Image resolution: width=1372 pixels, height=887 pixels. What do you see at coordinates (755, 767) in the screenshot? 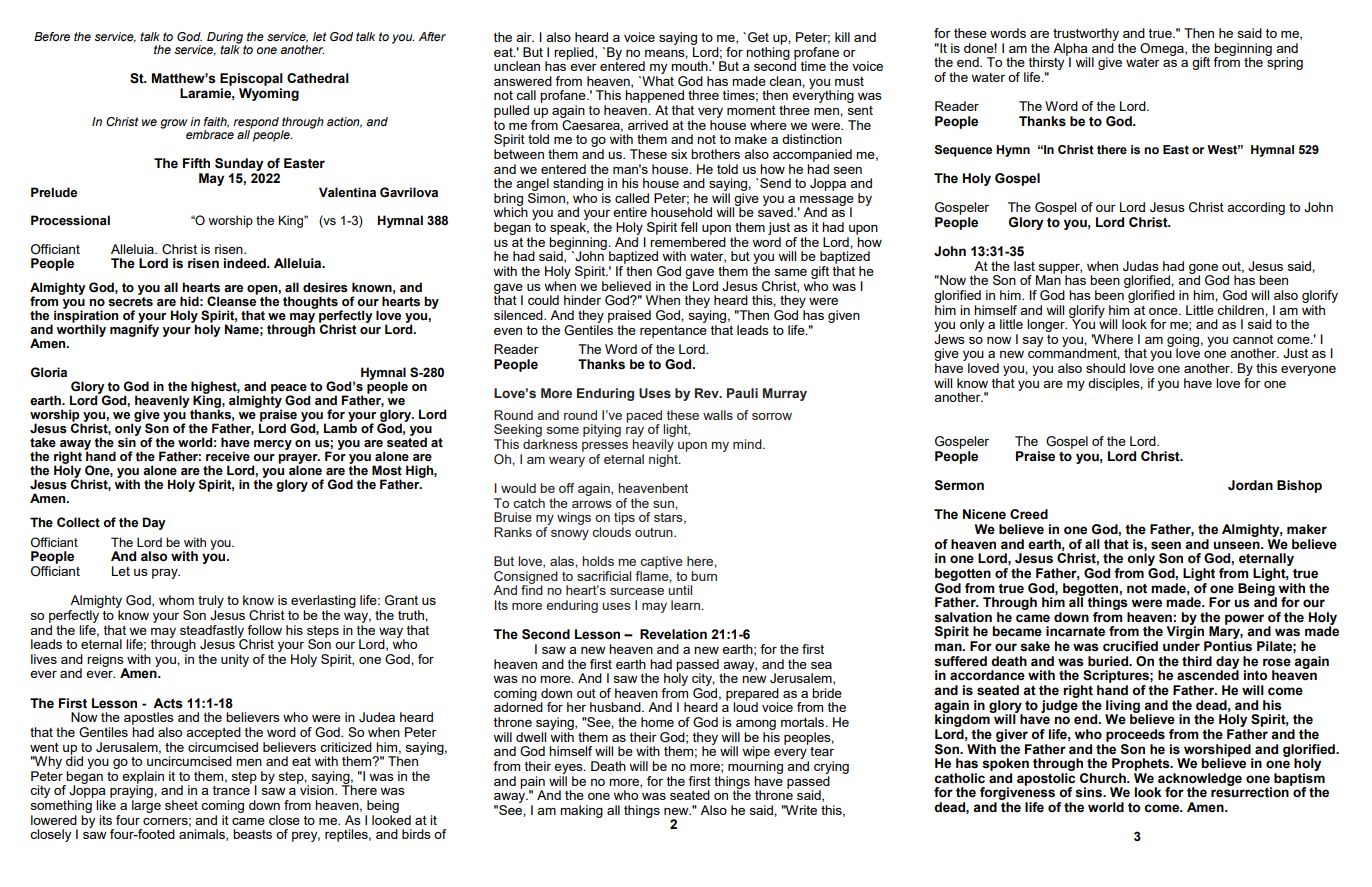
I see `mourning` at bounding box center [755, 767].
